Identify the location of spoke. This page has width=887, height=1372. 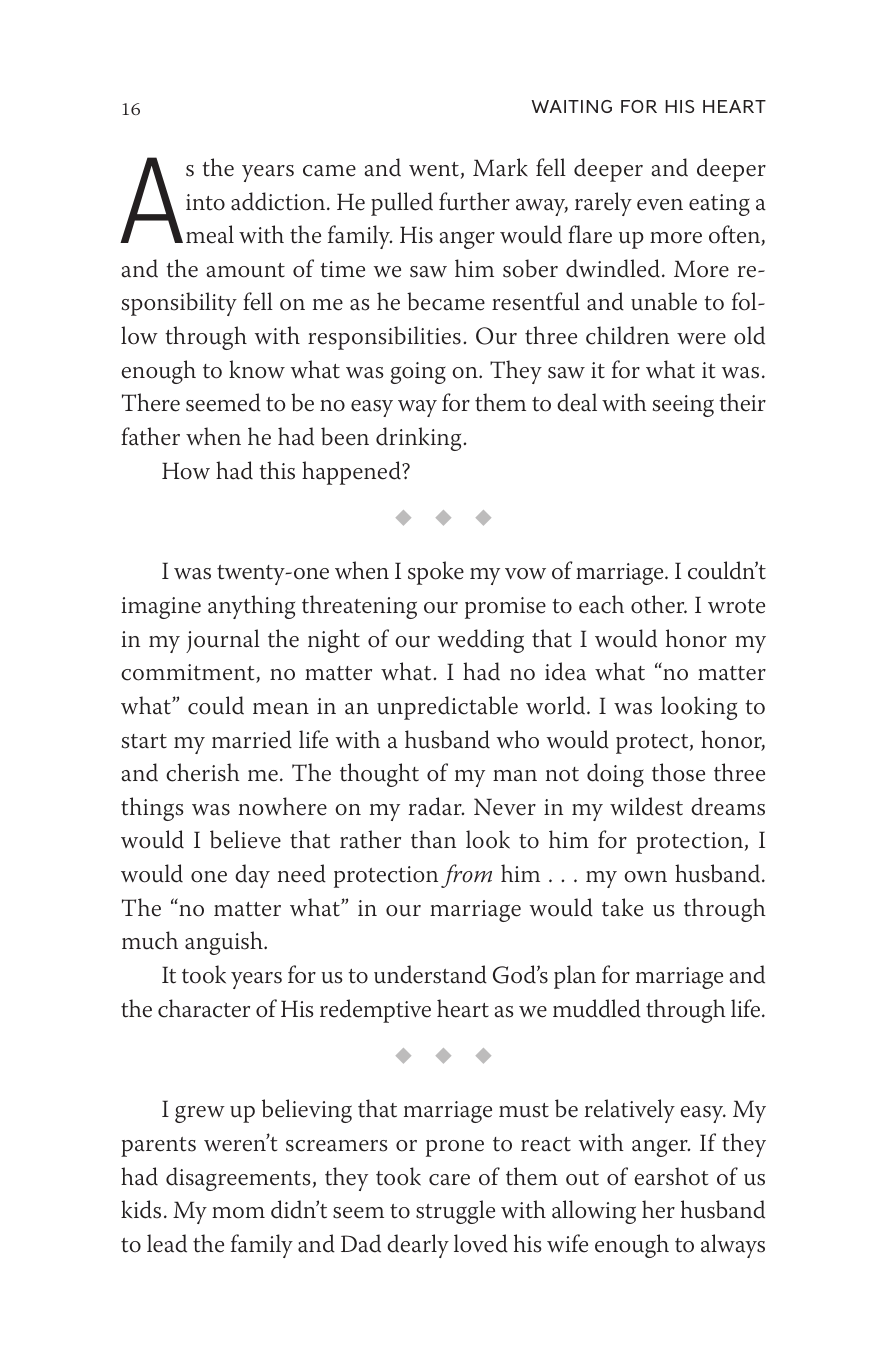
(436, 573).
